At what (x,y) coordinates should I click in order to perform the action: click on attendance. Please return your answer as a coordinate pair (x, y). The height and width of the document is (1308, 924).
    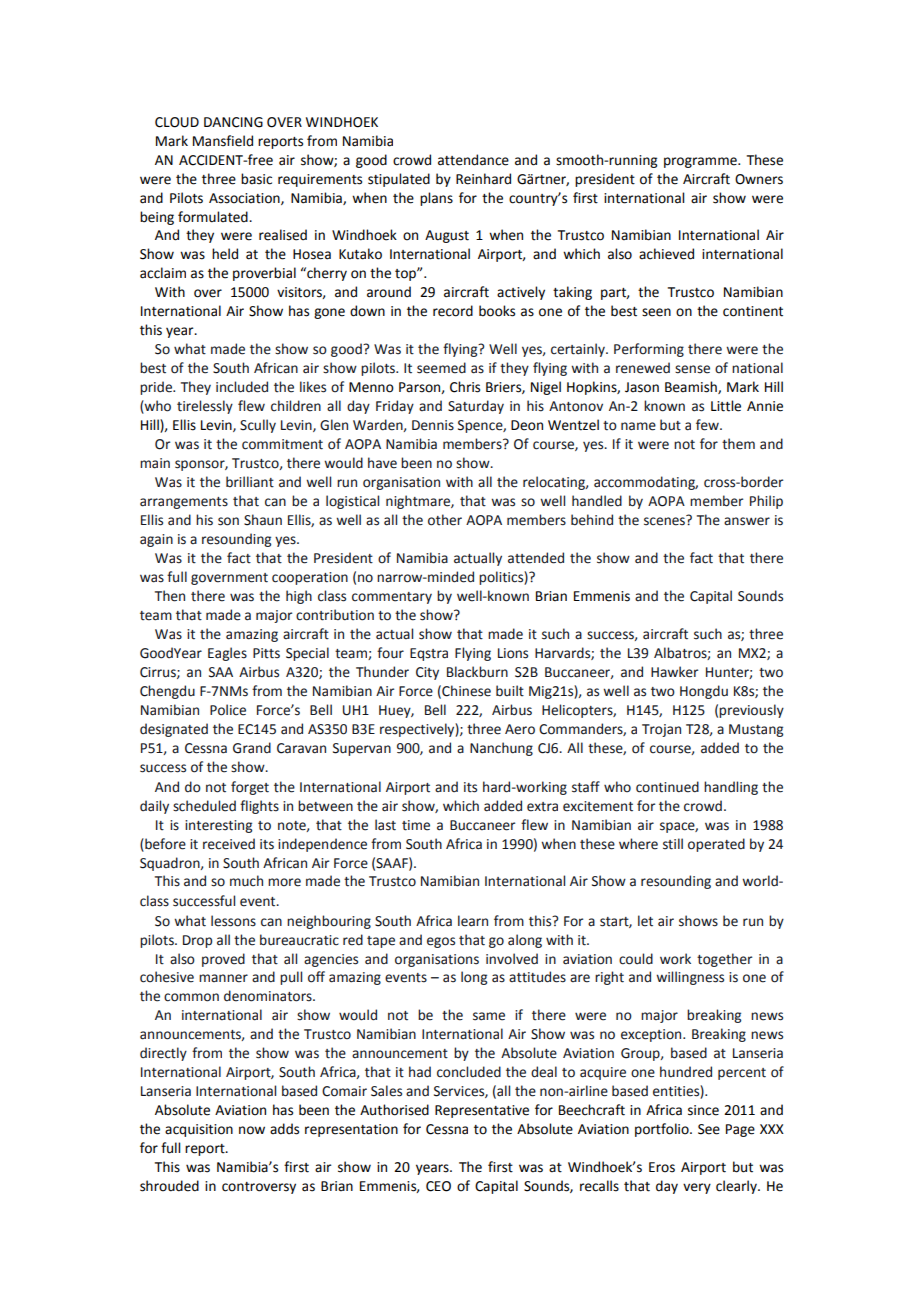
    Looking at the image, I should click on (473, 160).
